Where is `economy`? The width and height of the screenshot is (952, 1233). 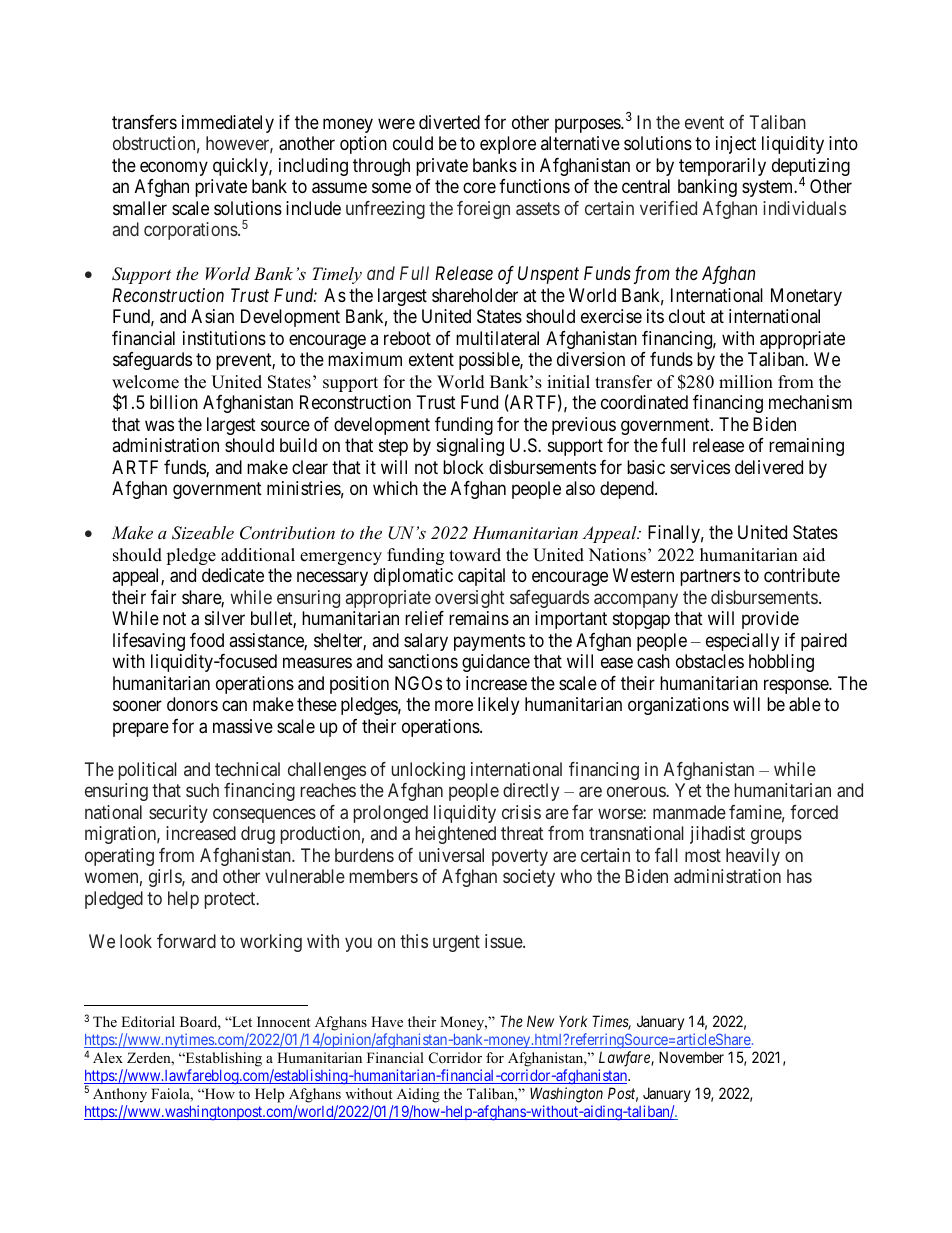 economy is located at coordinates (174, 168).
